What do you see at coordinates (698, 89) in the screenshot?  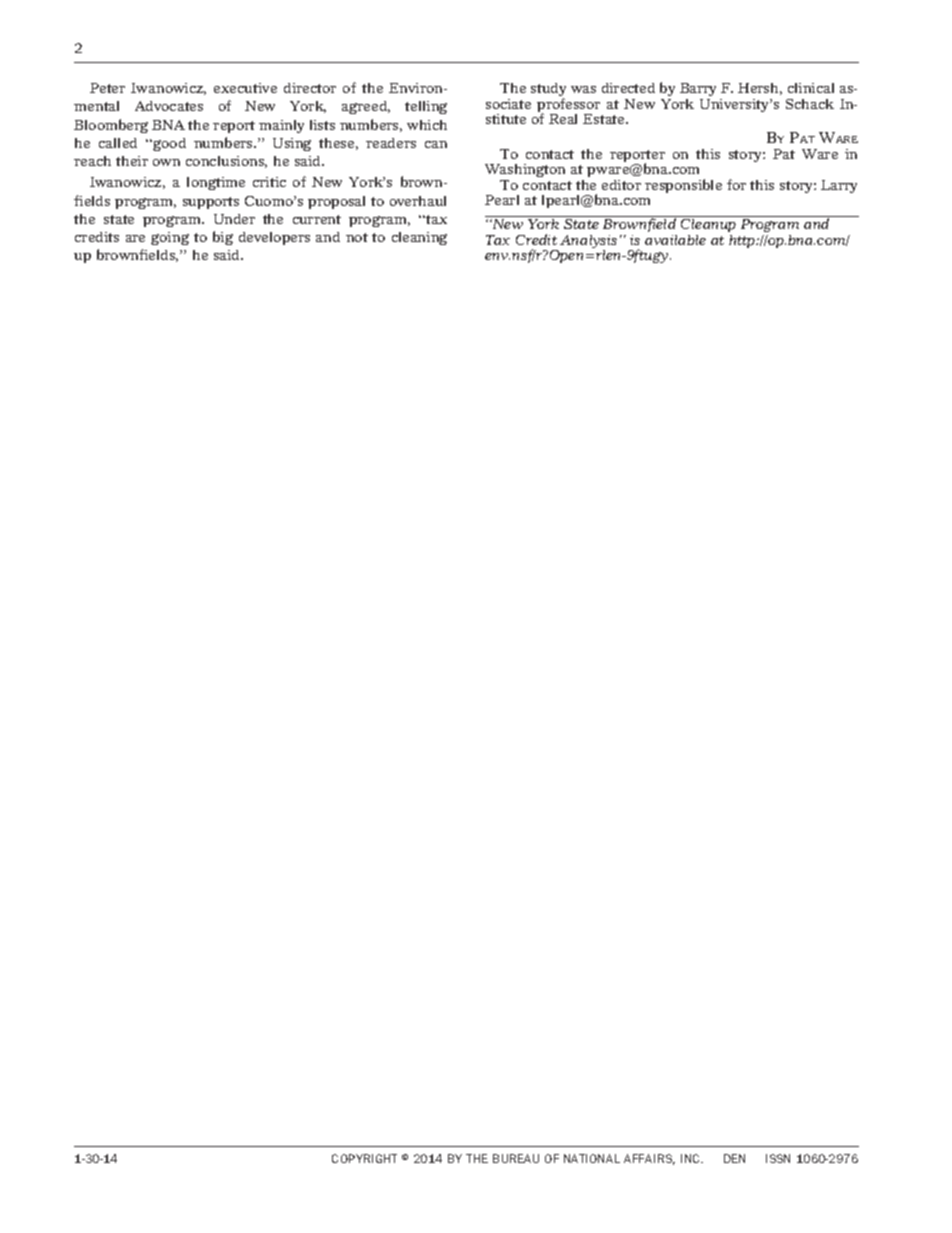 I see `Barry` at bounding box center [698, 89].
